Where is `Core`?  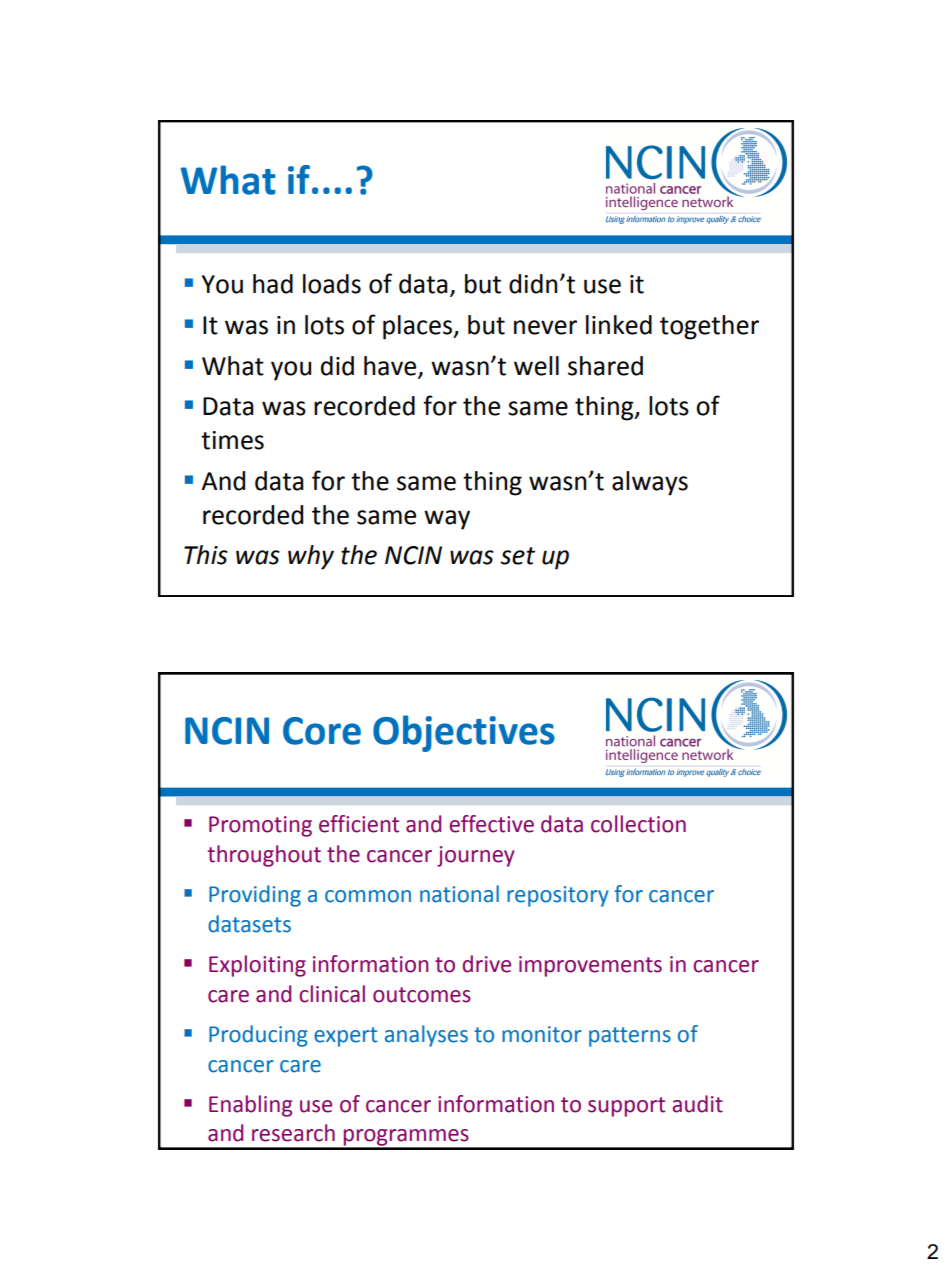
Core is located at coordinates (322, 731).
